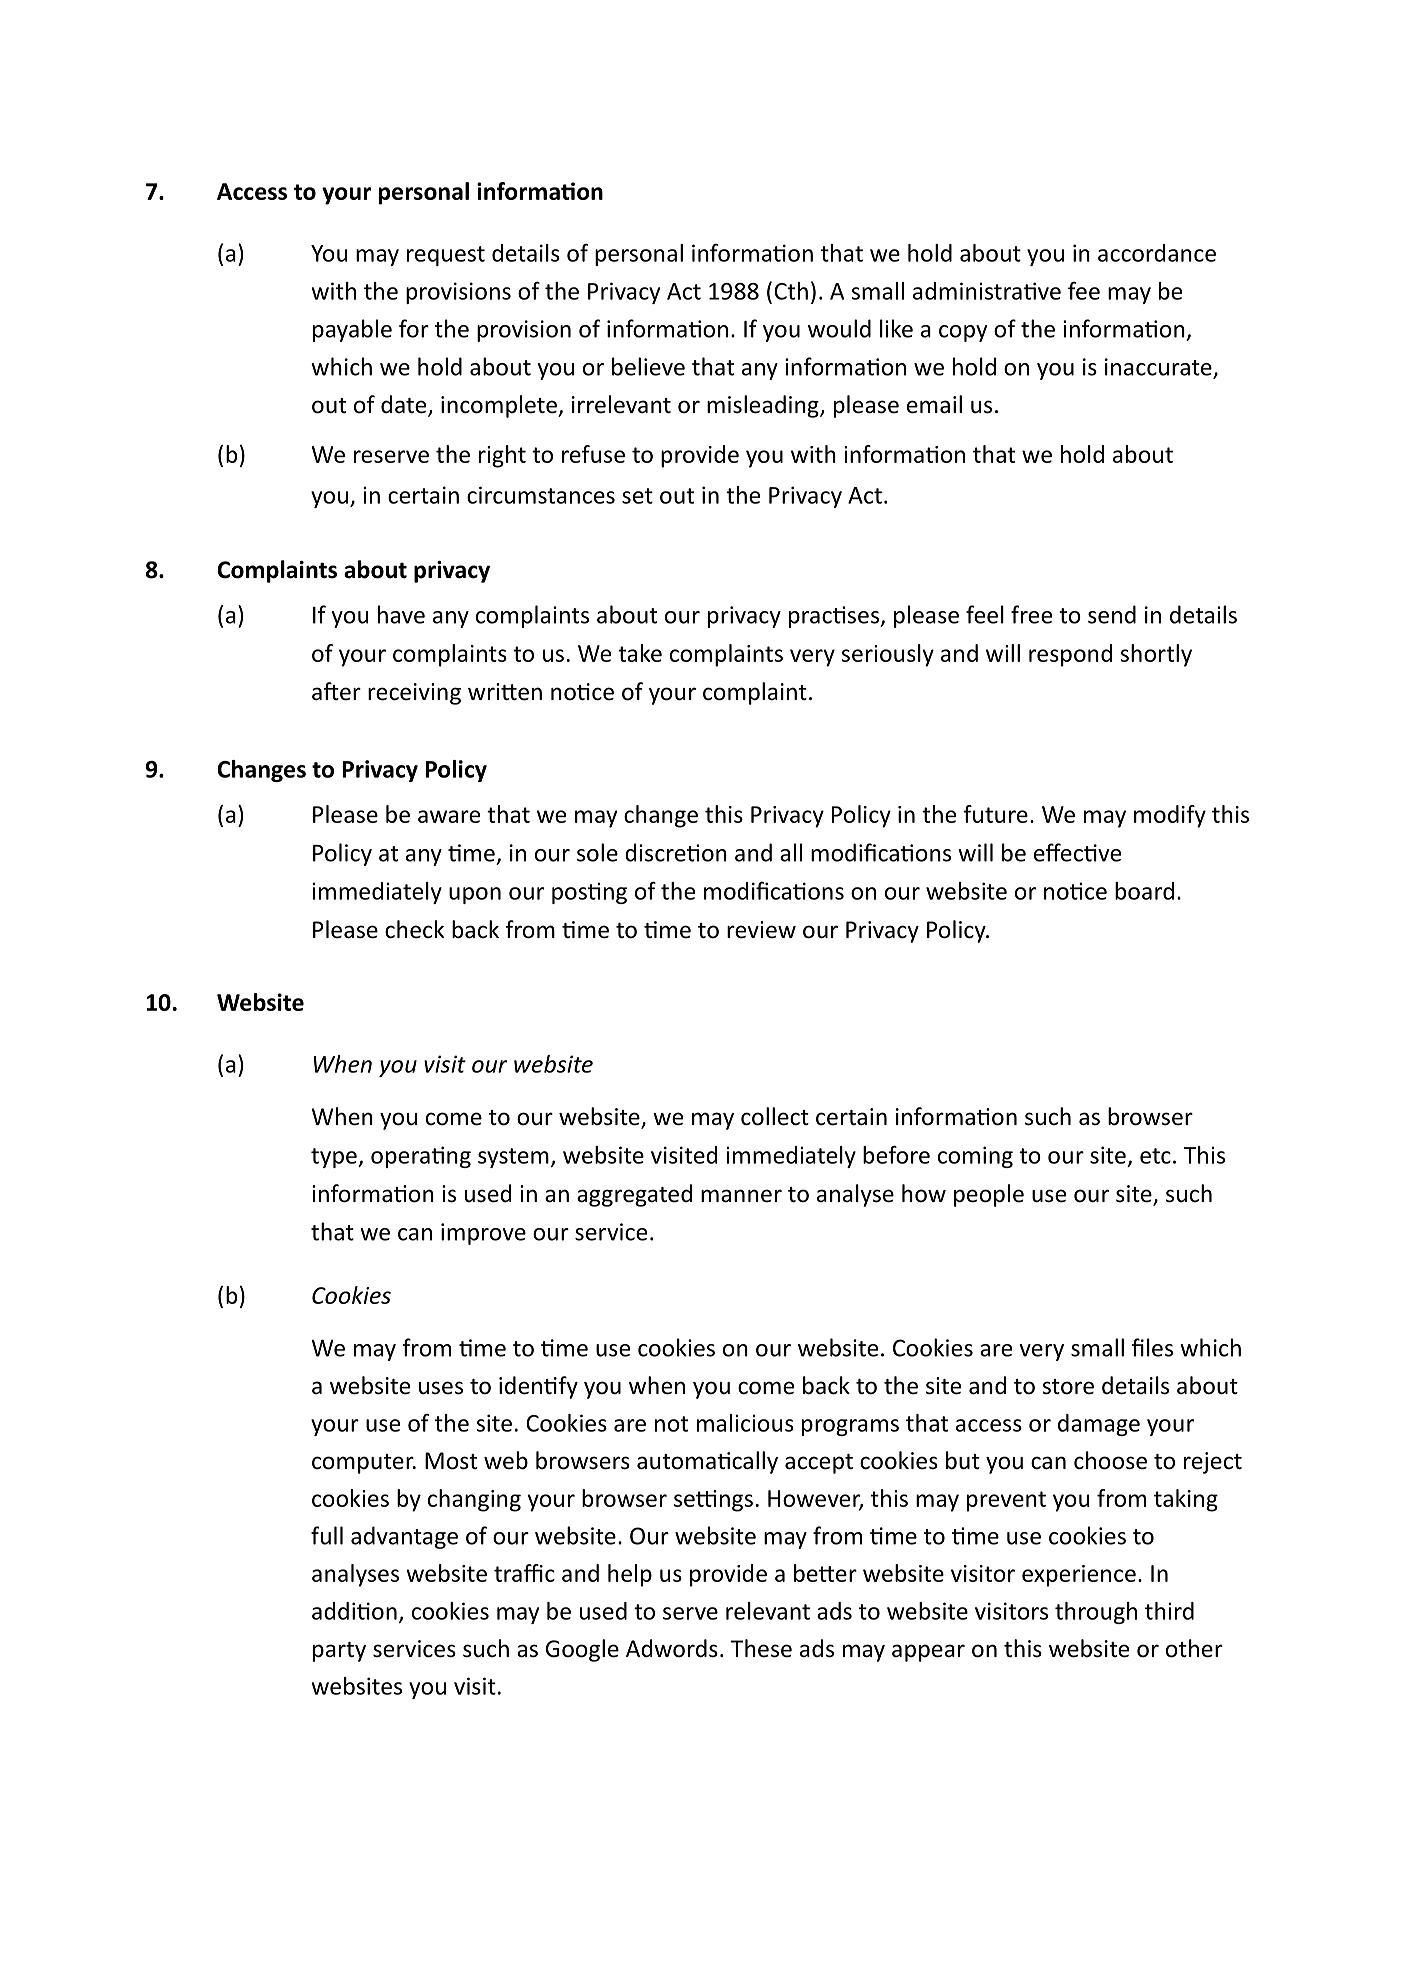 This image has width=1402, height=1984. I want to click on check, so click(414, 929).
